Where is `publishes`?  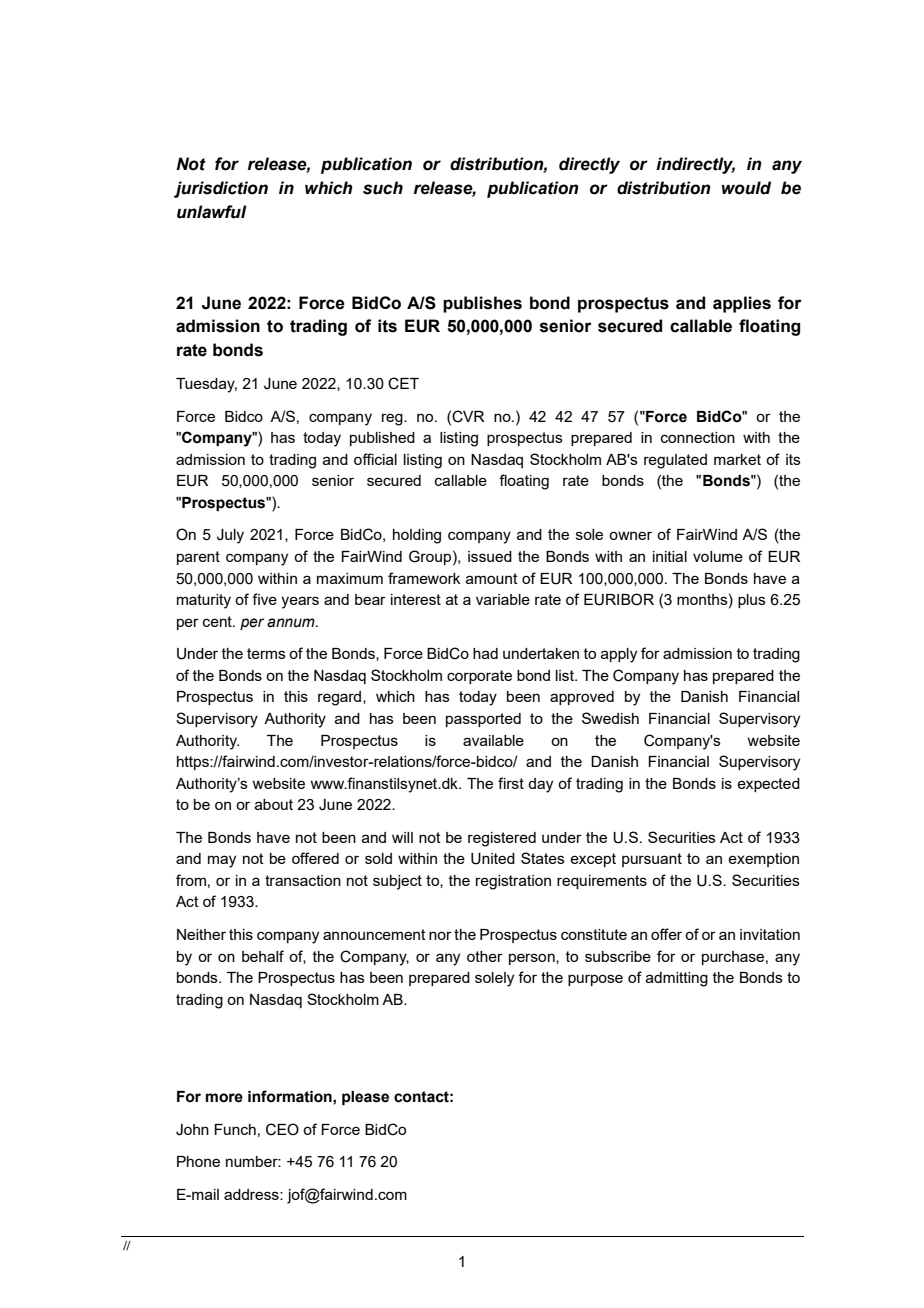
publishes is located at coordinates (482, 304).
